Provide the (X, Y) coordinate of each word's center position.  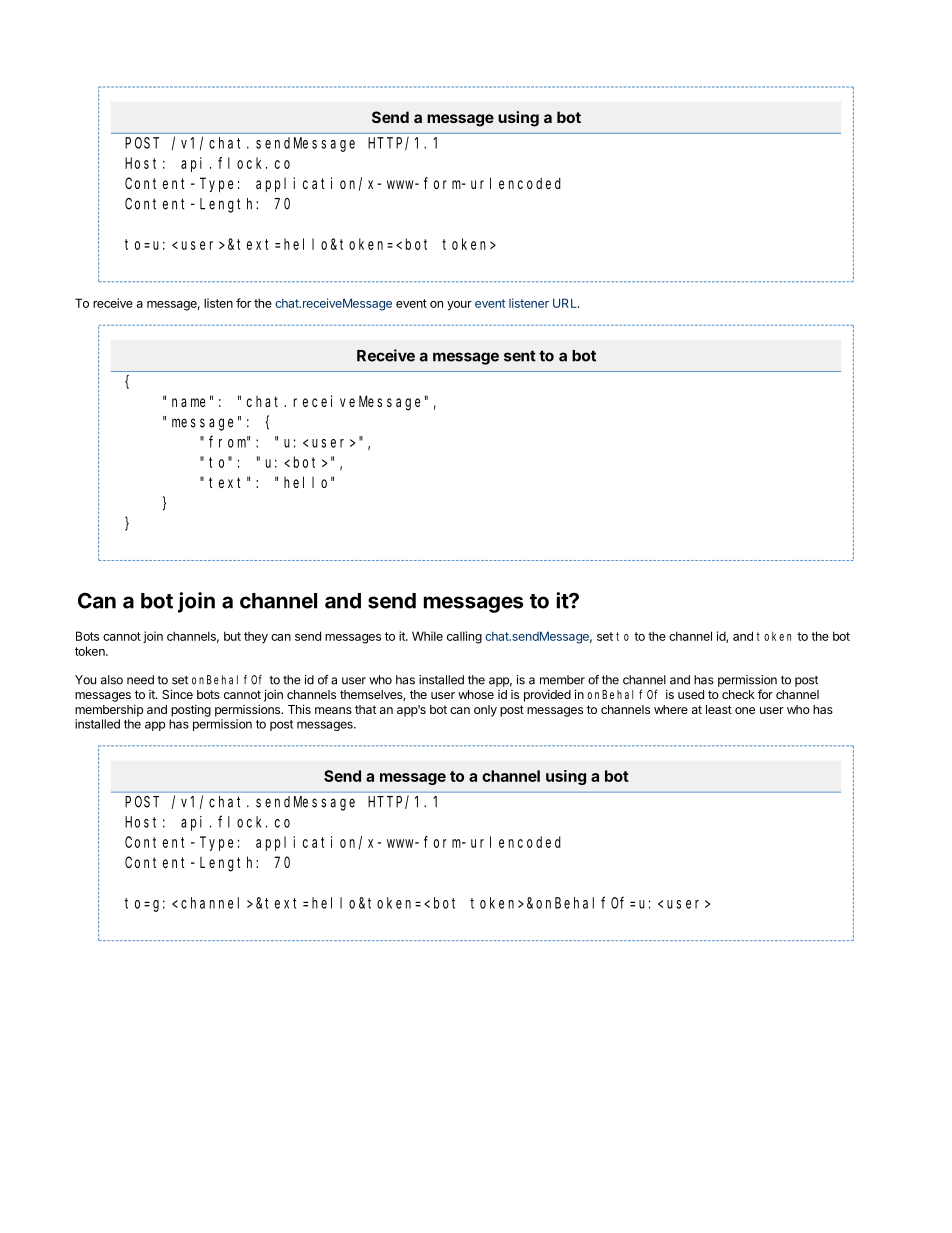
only (485, 711)
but (232, 636)
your (459, 306)
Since (177, 694)
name (188, 402)
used (691, 694)
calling (464, 637)
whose (476, 694)
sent (520, 356)
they (256, 638)
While (427, 636)
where (671, 709)
